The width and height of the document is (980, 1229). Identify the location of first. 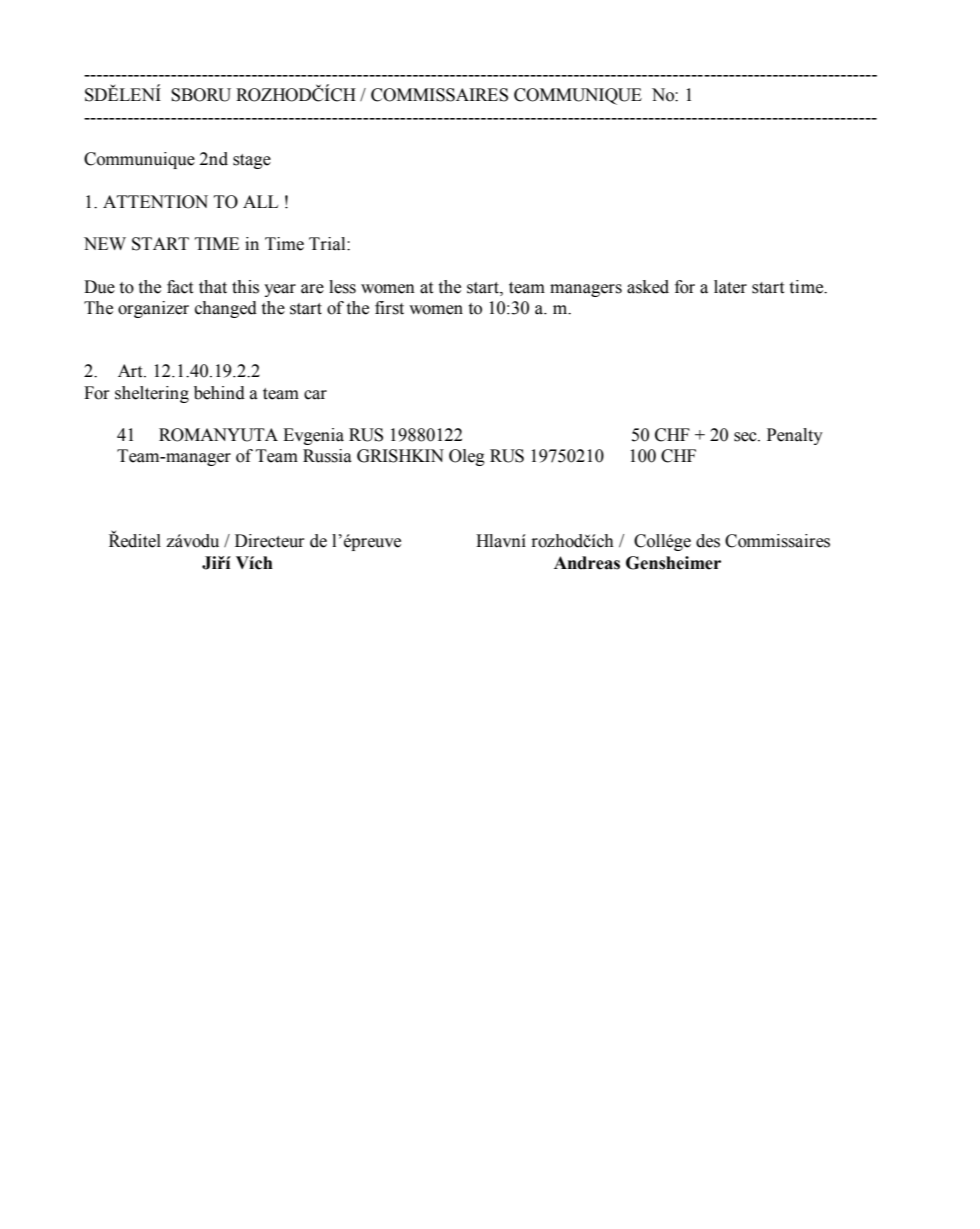
(389, 308).
